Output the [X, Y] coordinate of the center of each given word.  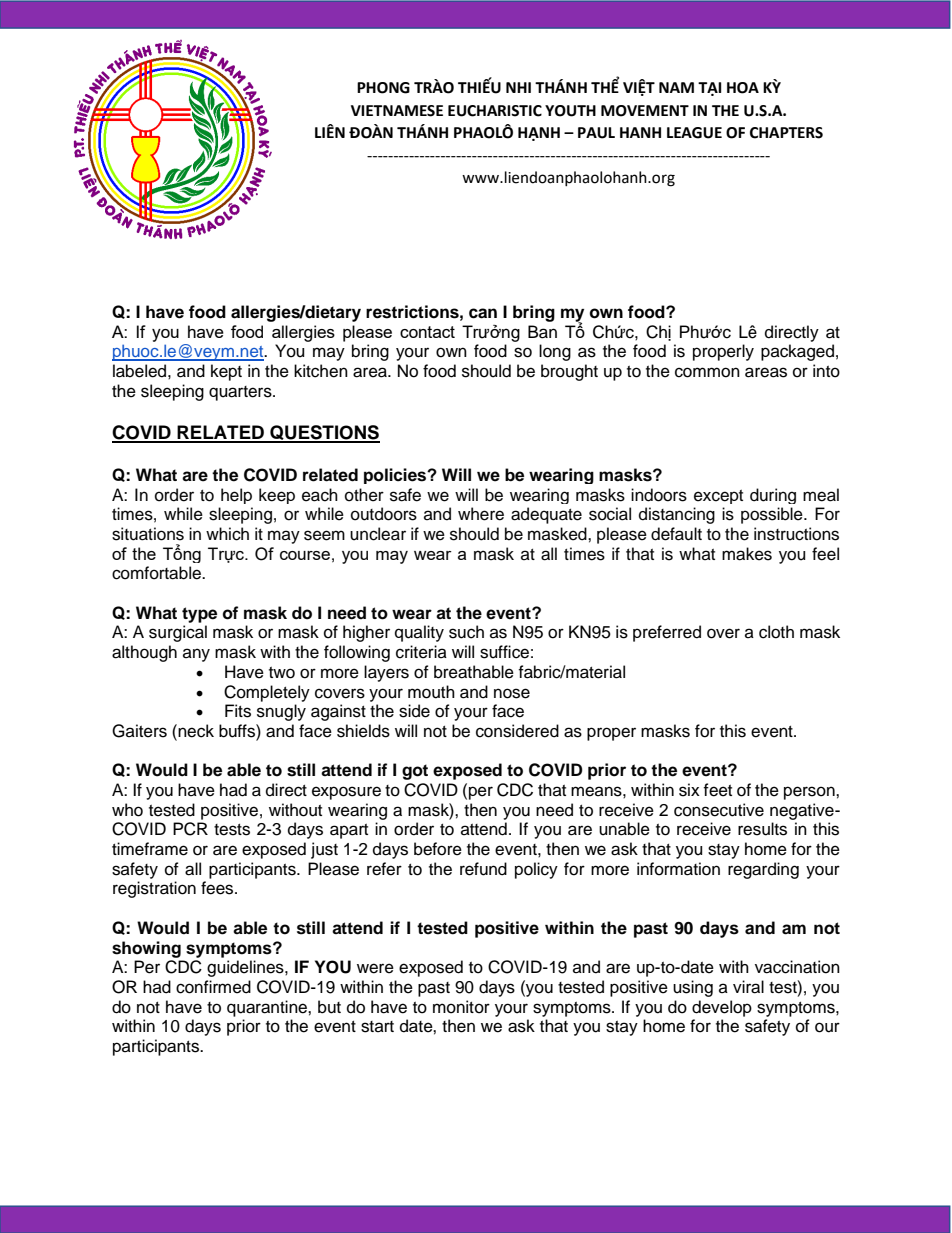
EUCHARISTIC [495, 111]
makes [747, 554]
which [227, 534]
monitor [461, 1007]
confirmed [213, 987]
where [481, 514]
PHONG [383, 88]
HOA [743, 88]
